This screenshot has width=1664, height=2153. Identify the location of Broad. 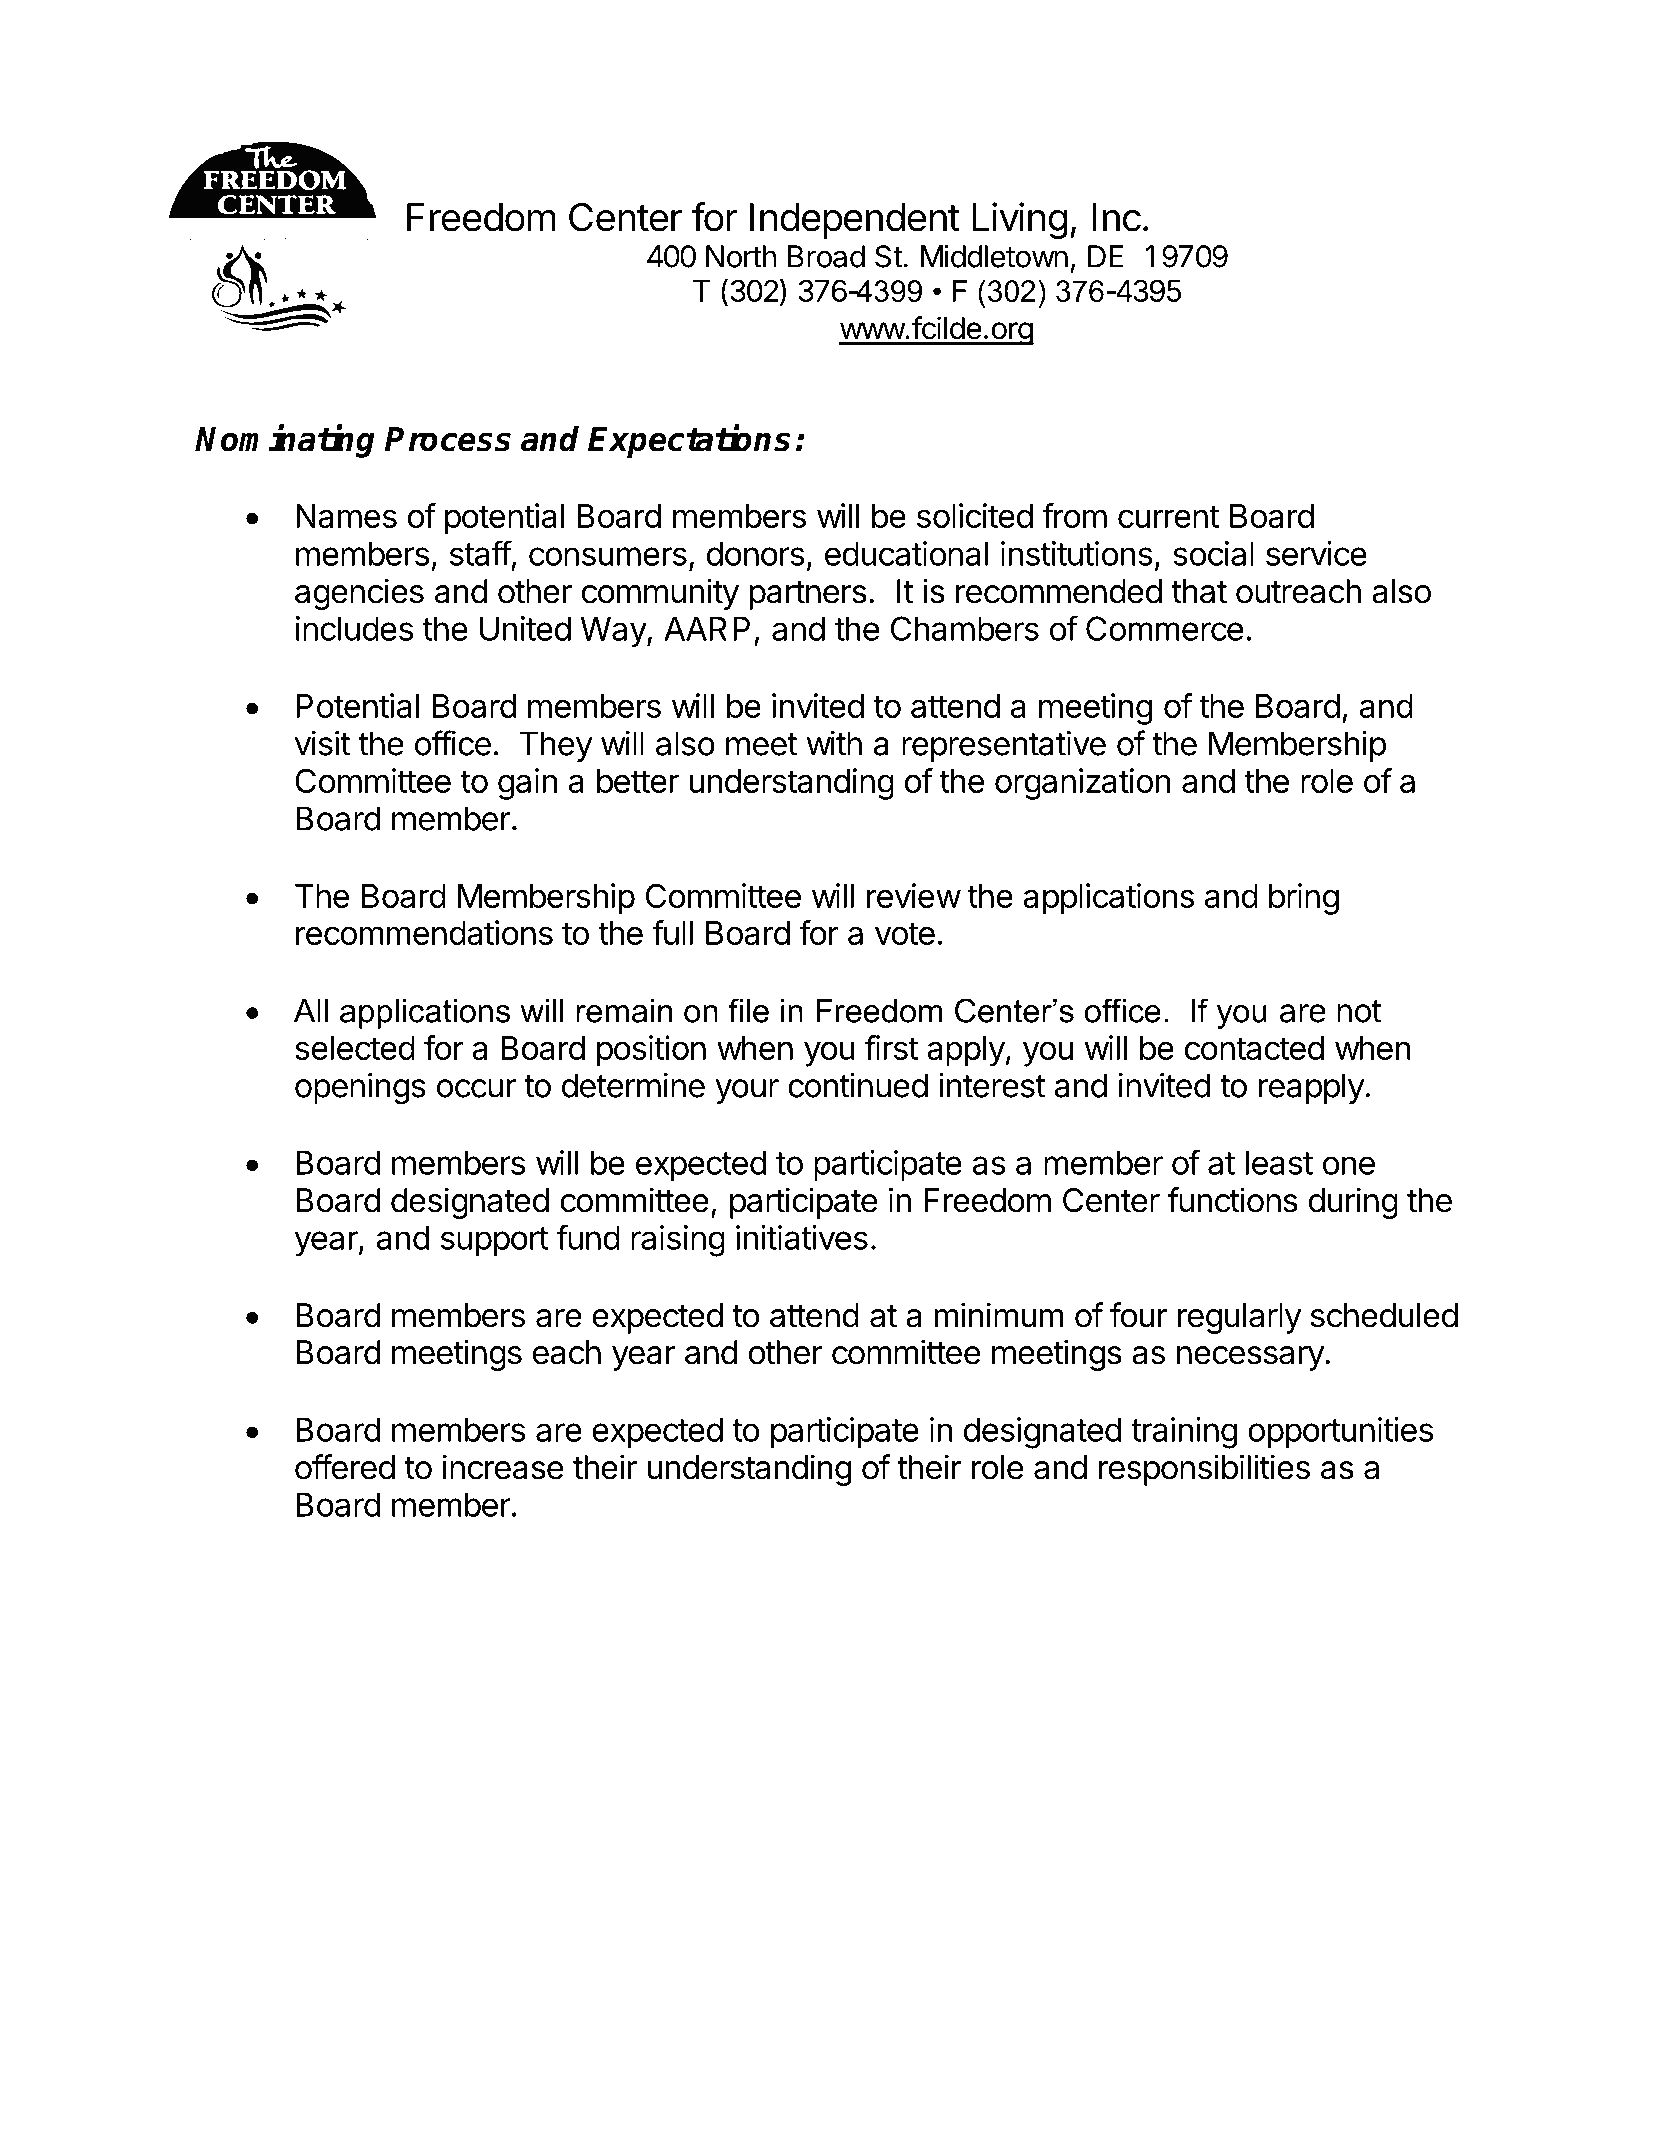
(826, 256).
